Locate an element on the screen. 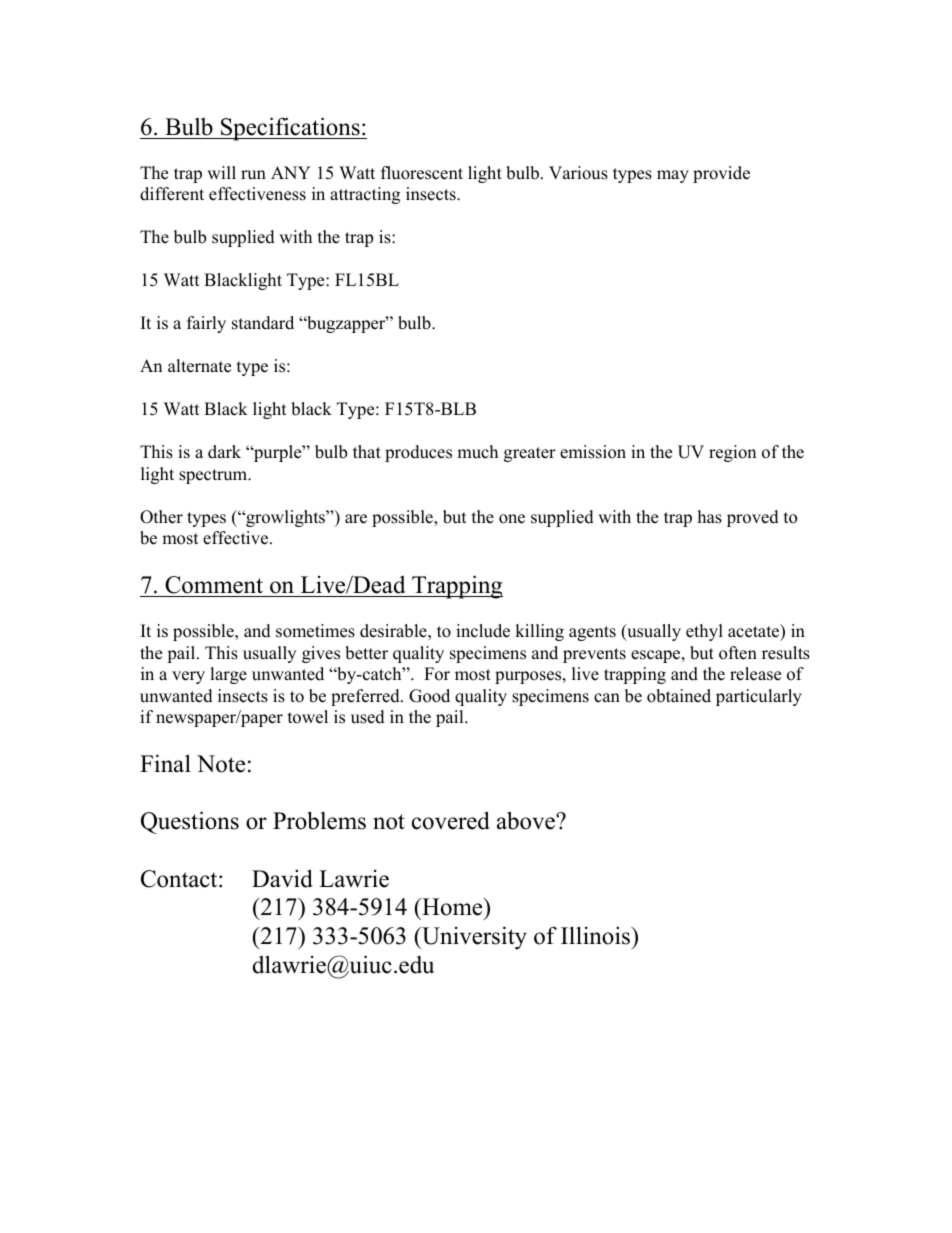  fluorescent is located at coordinates (422, 173).
